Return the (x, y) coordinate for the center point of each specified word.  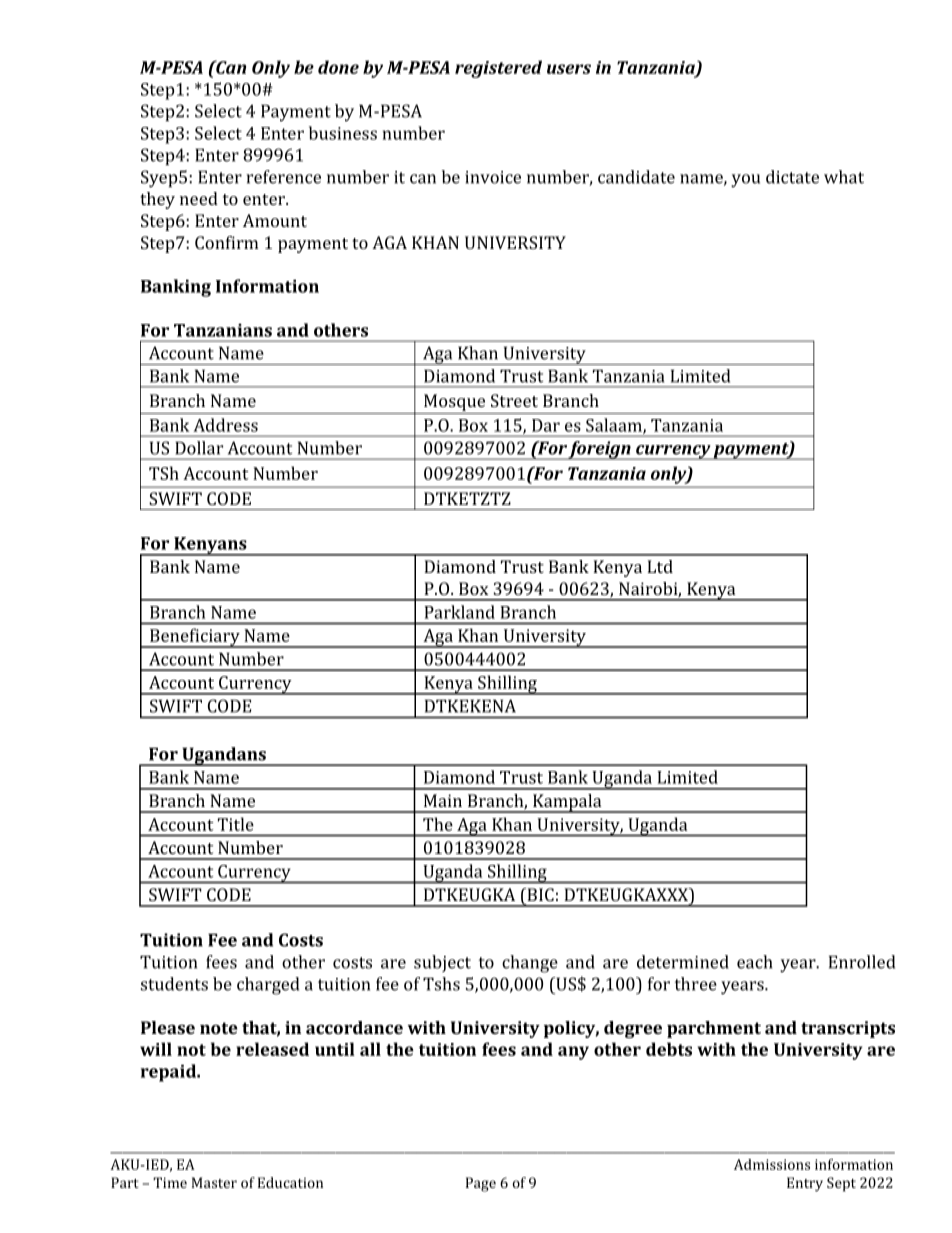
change (530, 964)
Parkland (459, 612)
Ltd (660, 566)
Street (514, 400)
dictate (792, 177)
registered (498, 69)
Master (214, 1182)
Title (236, 824)
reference (283, 177)
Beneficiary (195, 638)
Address (225, 425)
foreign (600, 450)
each (755, 962)
